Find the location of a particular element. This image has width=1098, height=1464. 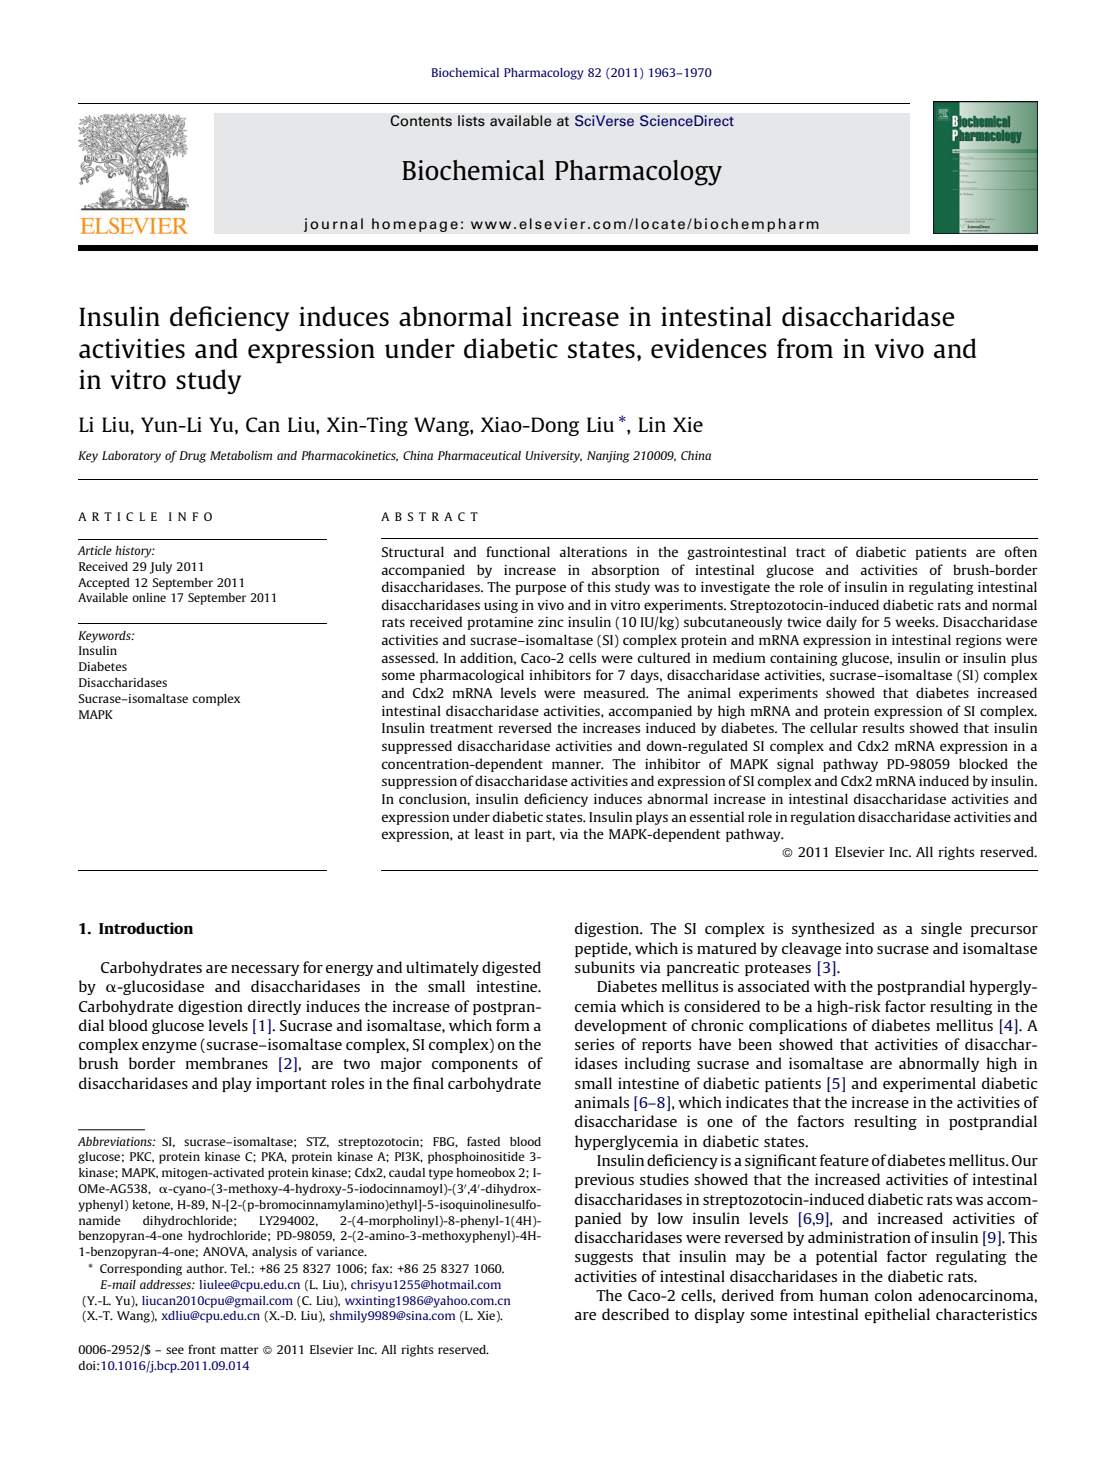

lists is located at coordinates (471, 121).
